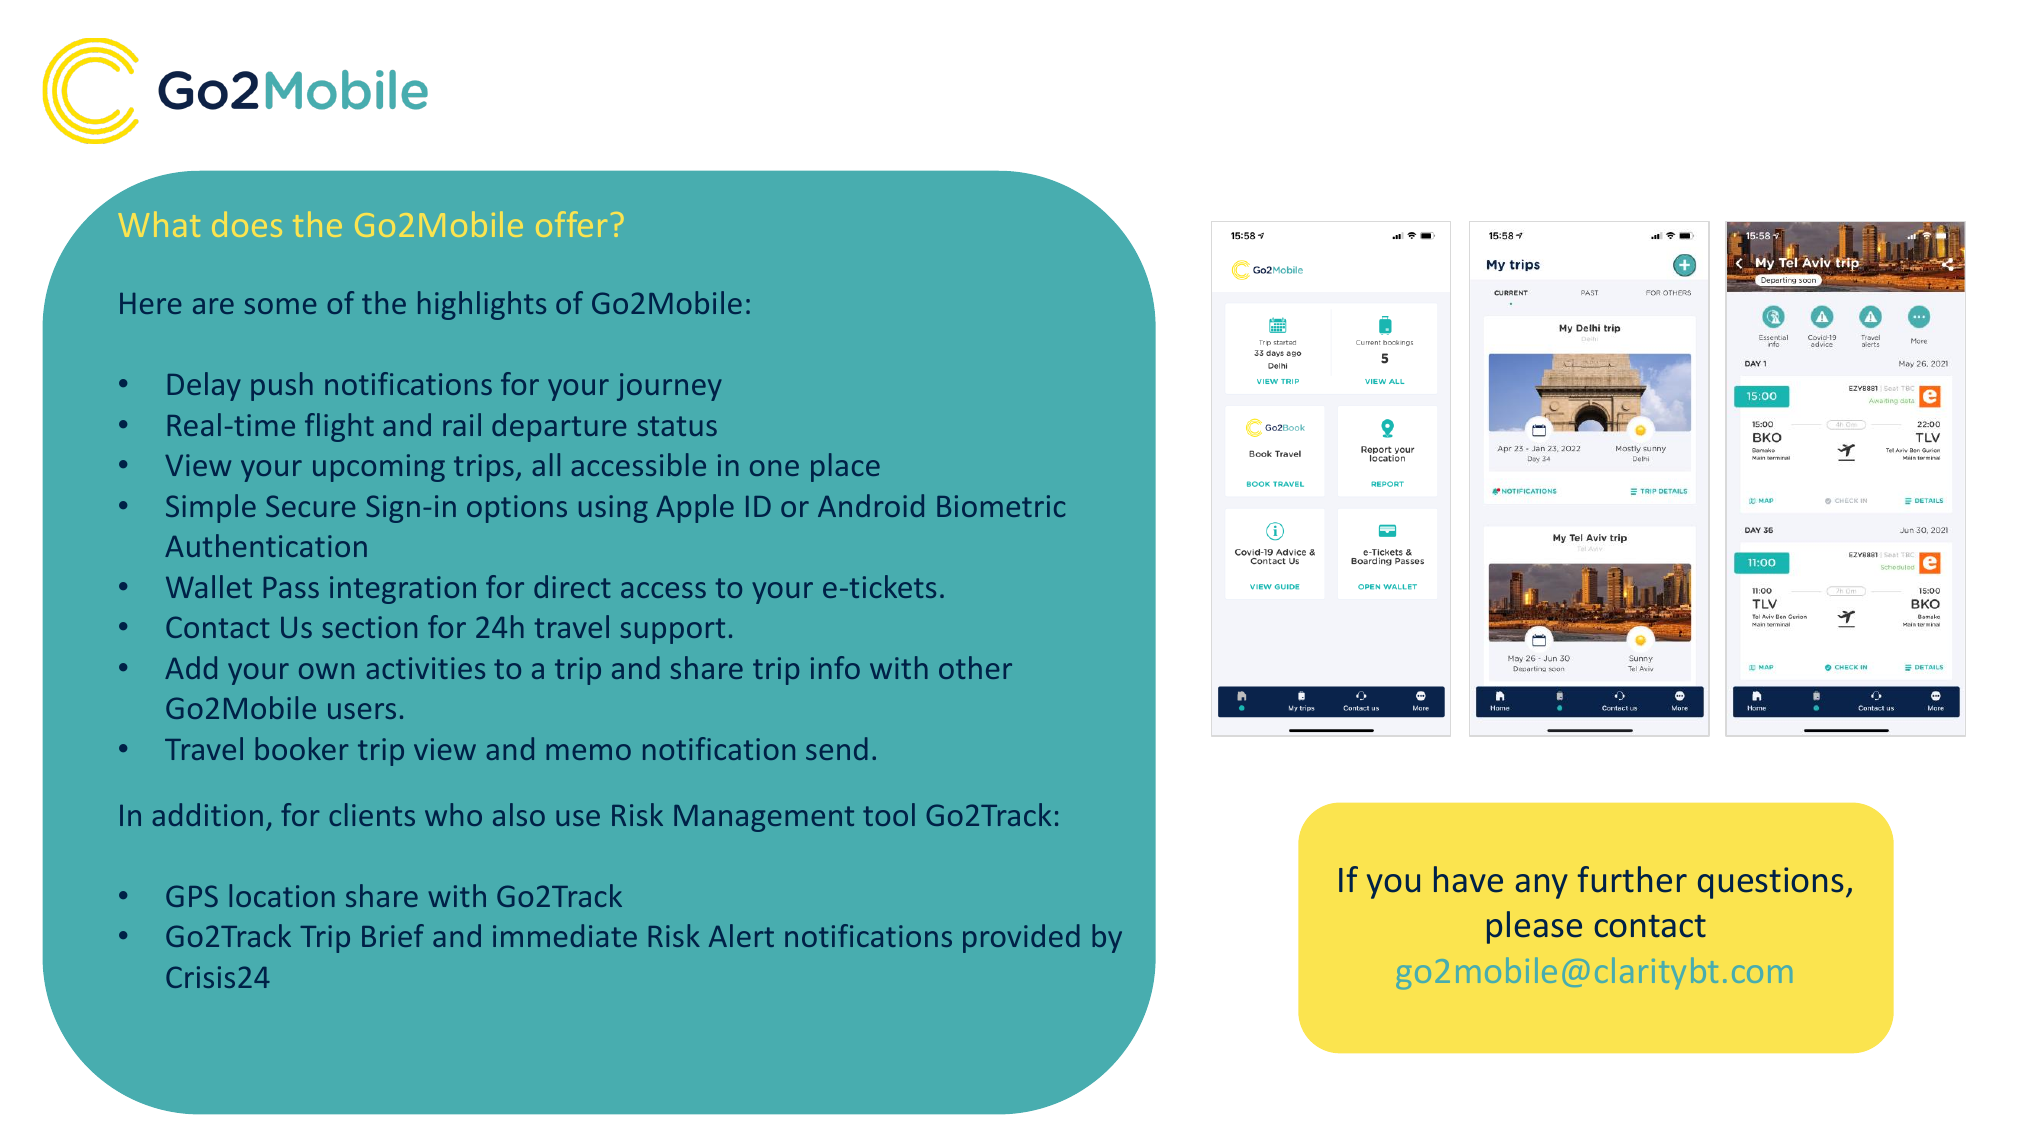 This image has width=2027, height=1140. What do you see at coordinates (975, 667) in the image?
I see `other` at bounding box center [975, 667].
